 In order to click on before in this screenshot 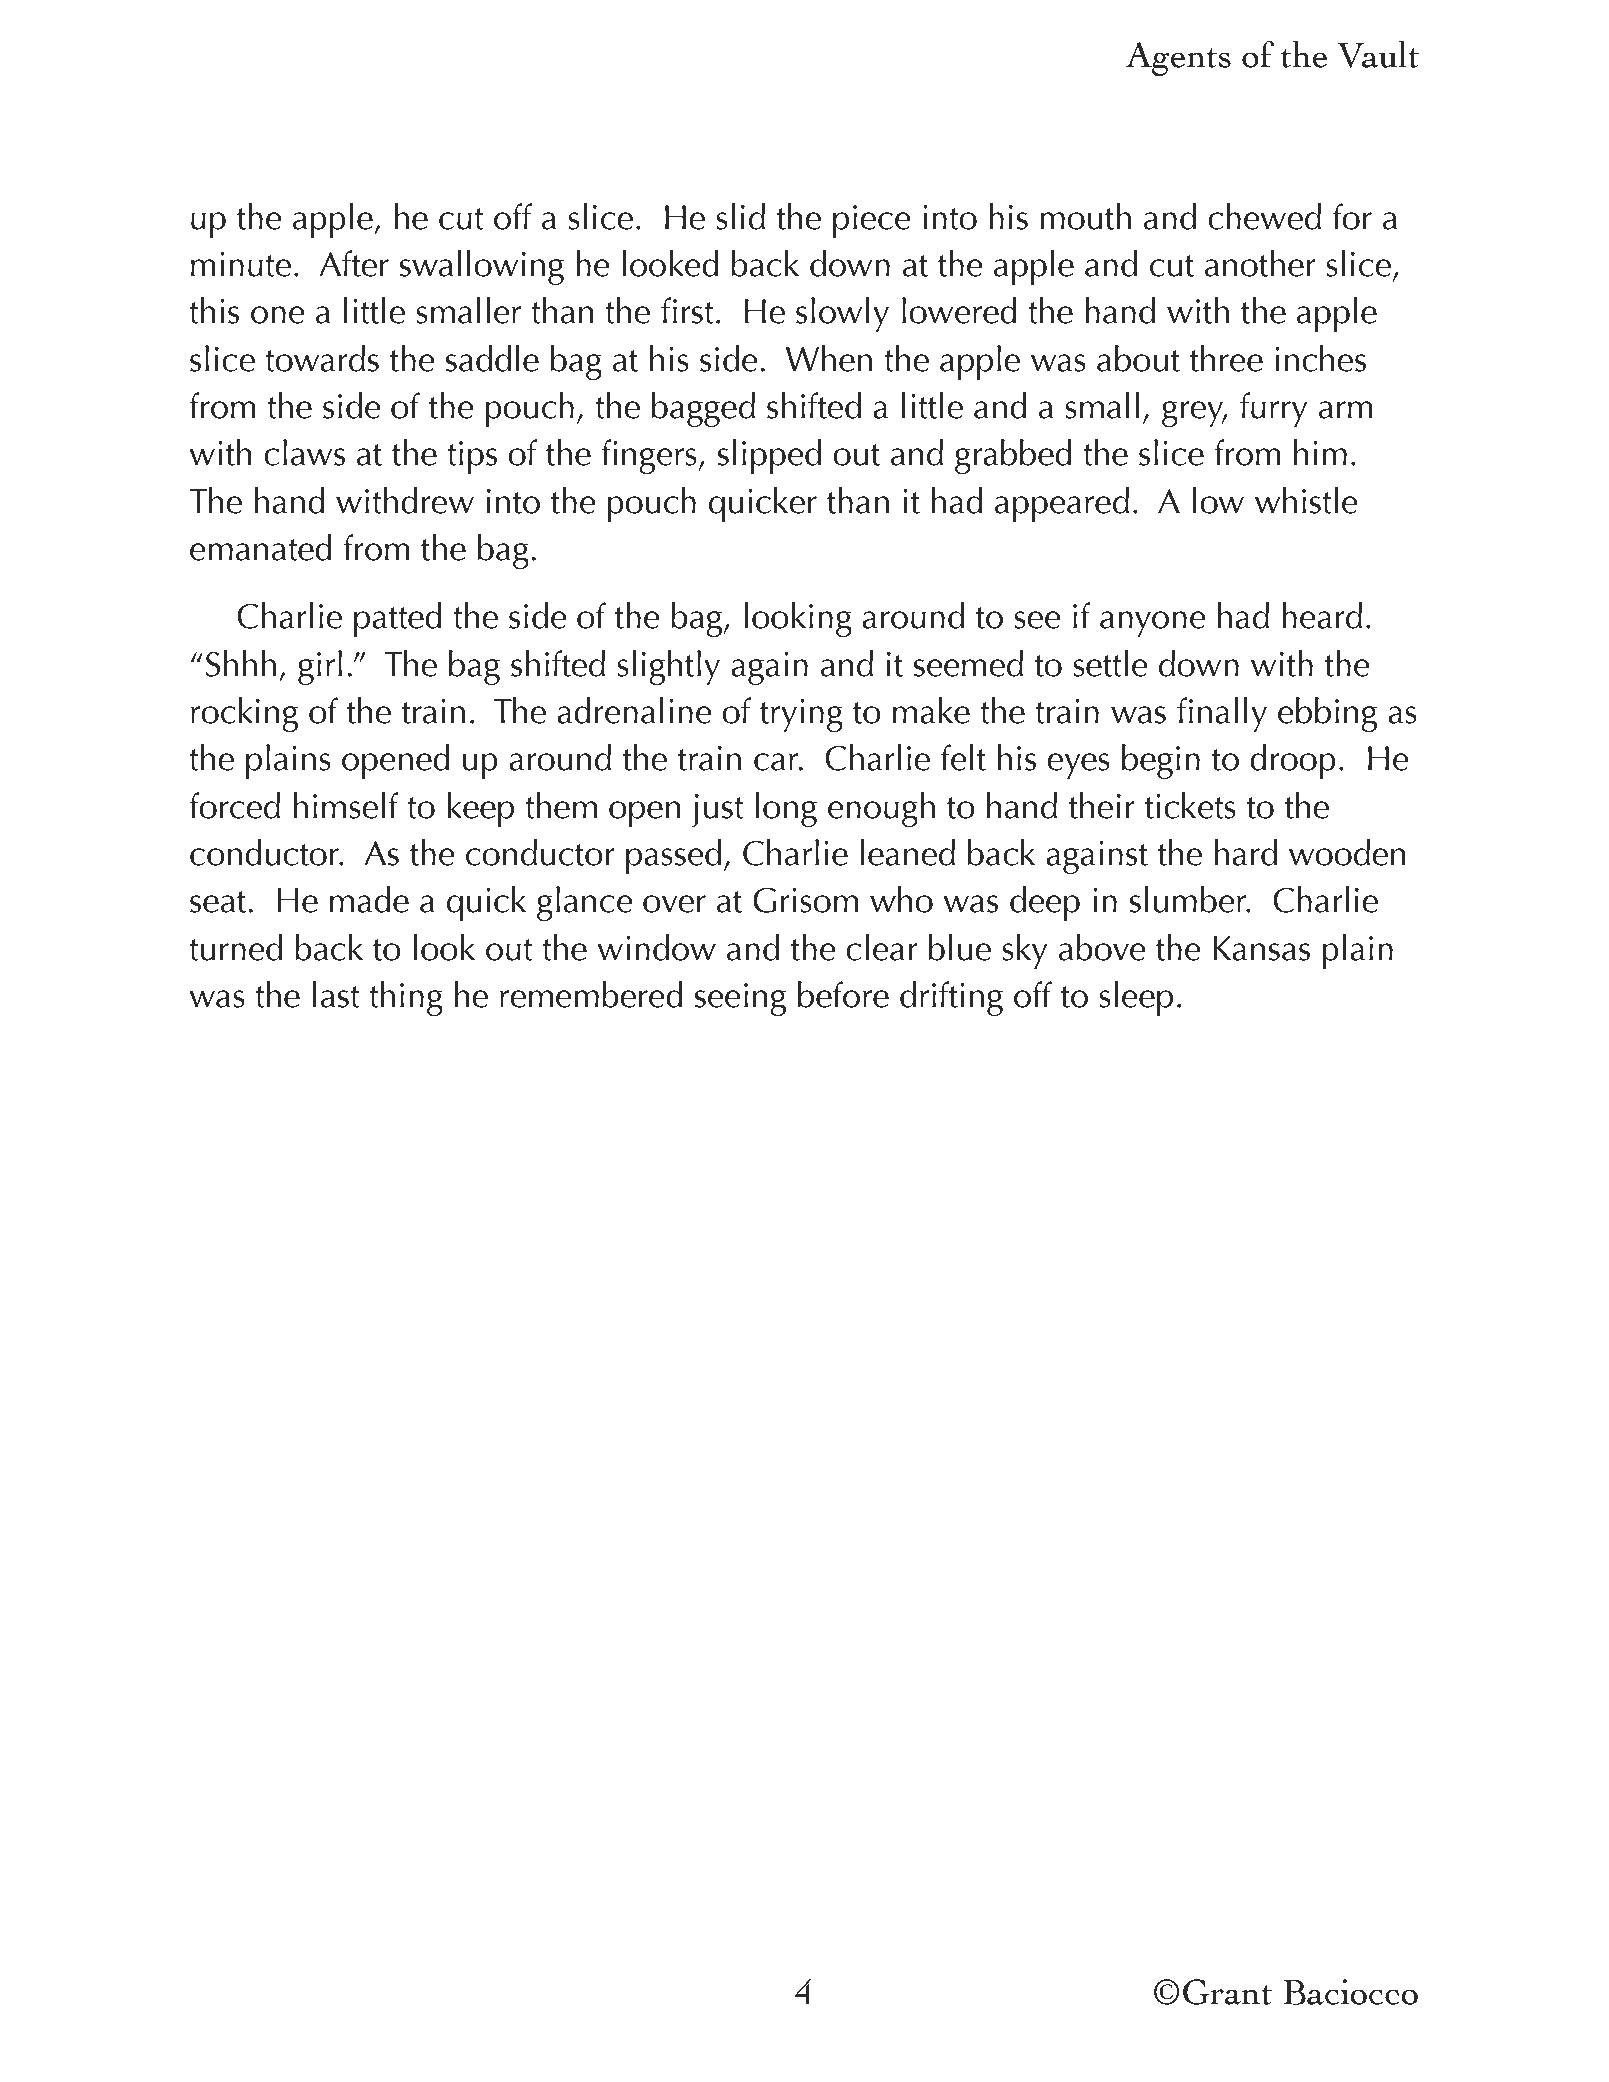, I will do `click(843, 994)`.
